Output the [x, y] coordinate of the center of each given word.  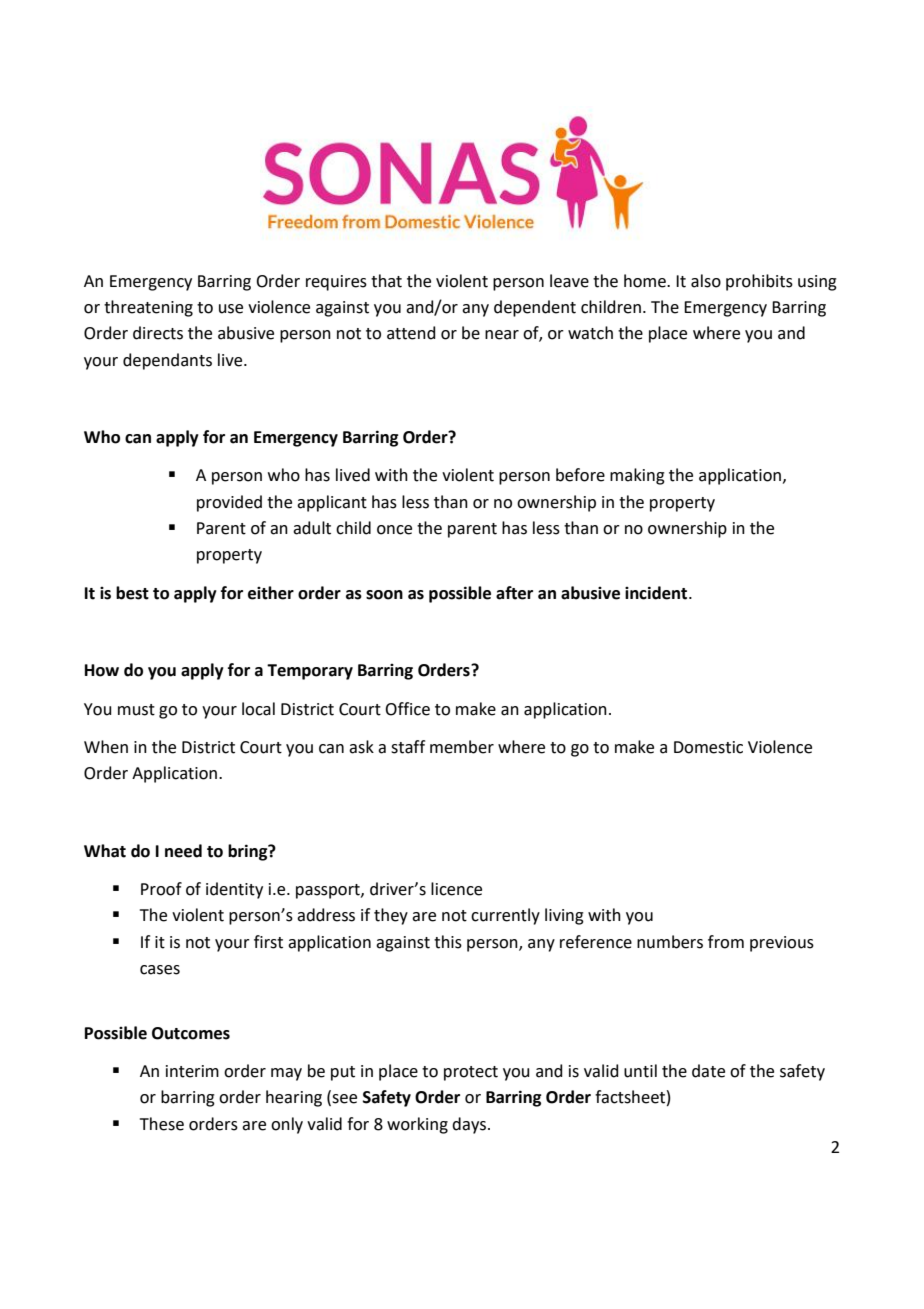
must [136, 710]
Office [407, 709]
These [162, 1124]
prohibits [759, 282]
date [708, 1071]
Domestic [708, 747]
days [470, 1125]
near [502, 335]
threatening [148, 308]
